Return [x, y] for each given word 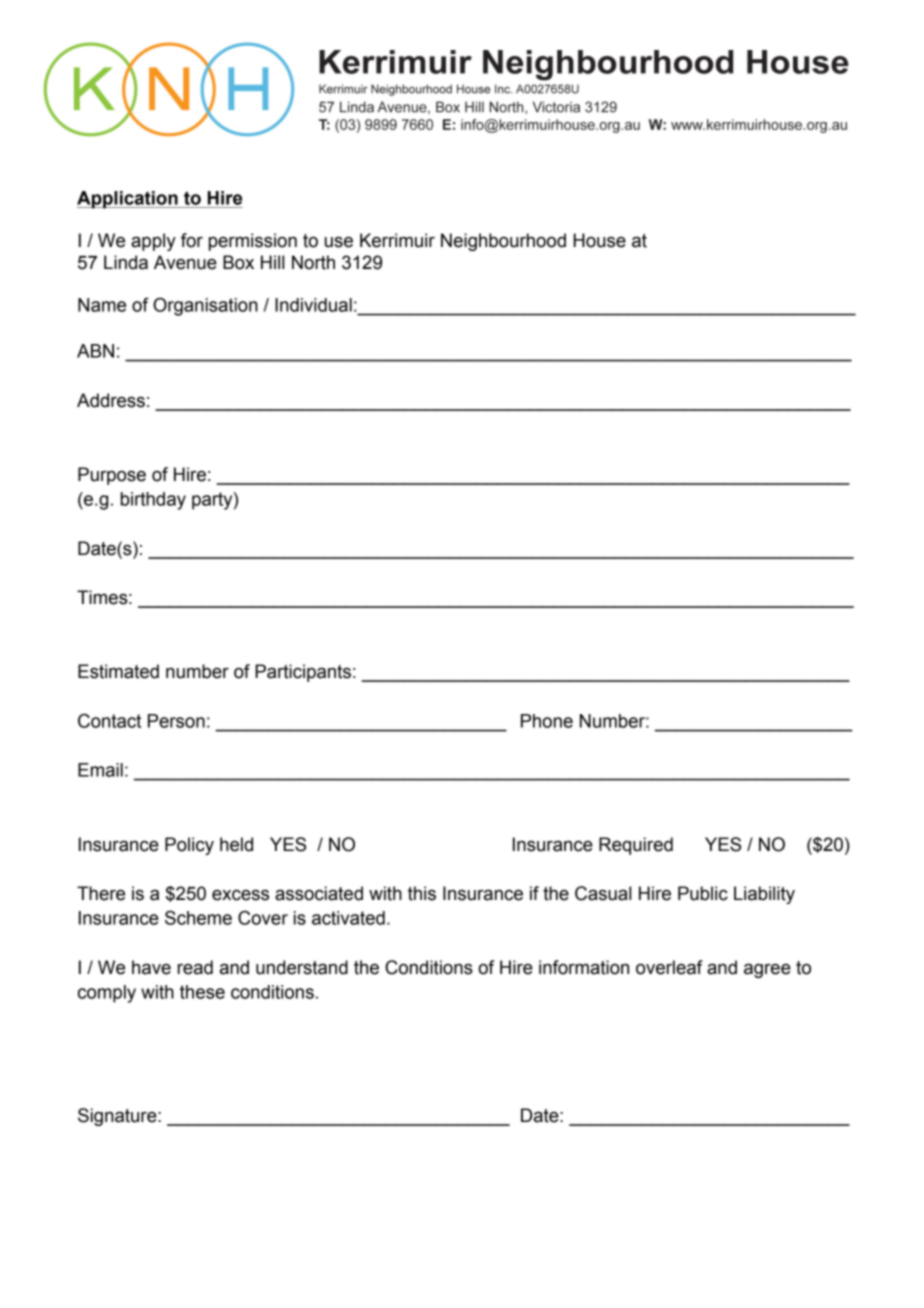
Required [636, 846]
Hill [272, 262]
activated [348, 918]
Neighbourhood [503, 242]
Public [703, 893]
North [313, 262]
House [599, 240]
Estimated [118, 671]
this [422, 893]
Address [111, 400]
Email [100, 770]
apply [153, 242]
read [195, 967]
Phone [547, 721]
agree [767, 970]
